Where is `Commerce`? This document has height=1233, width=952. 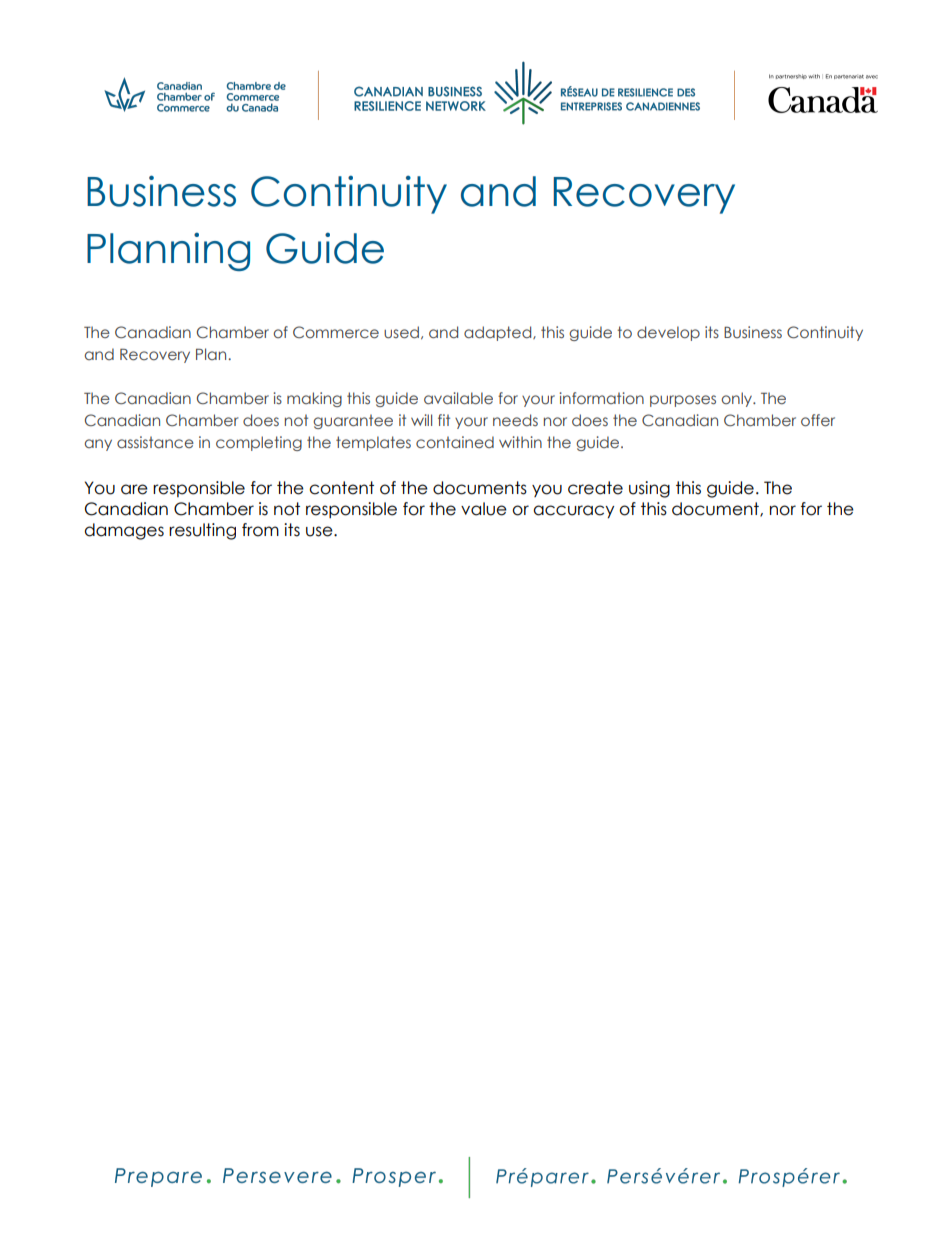
Commerce is located at coordinates (336, 332).
